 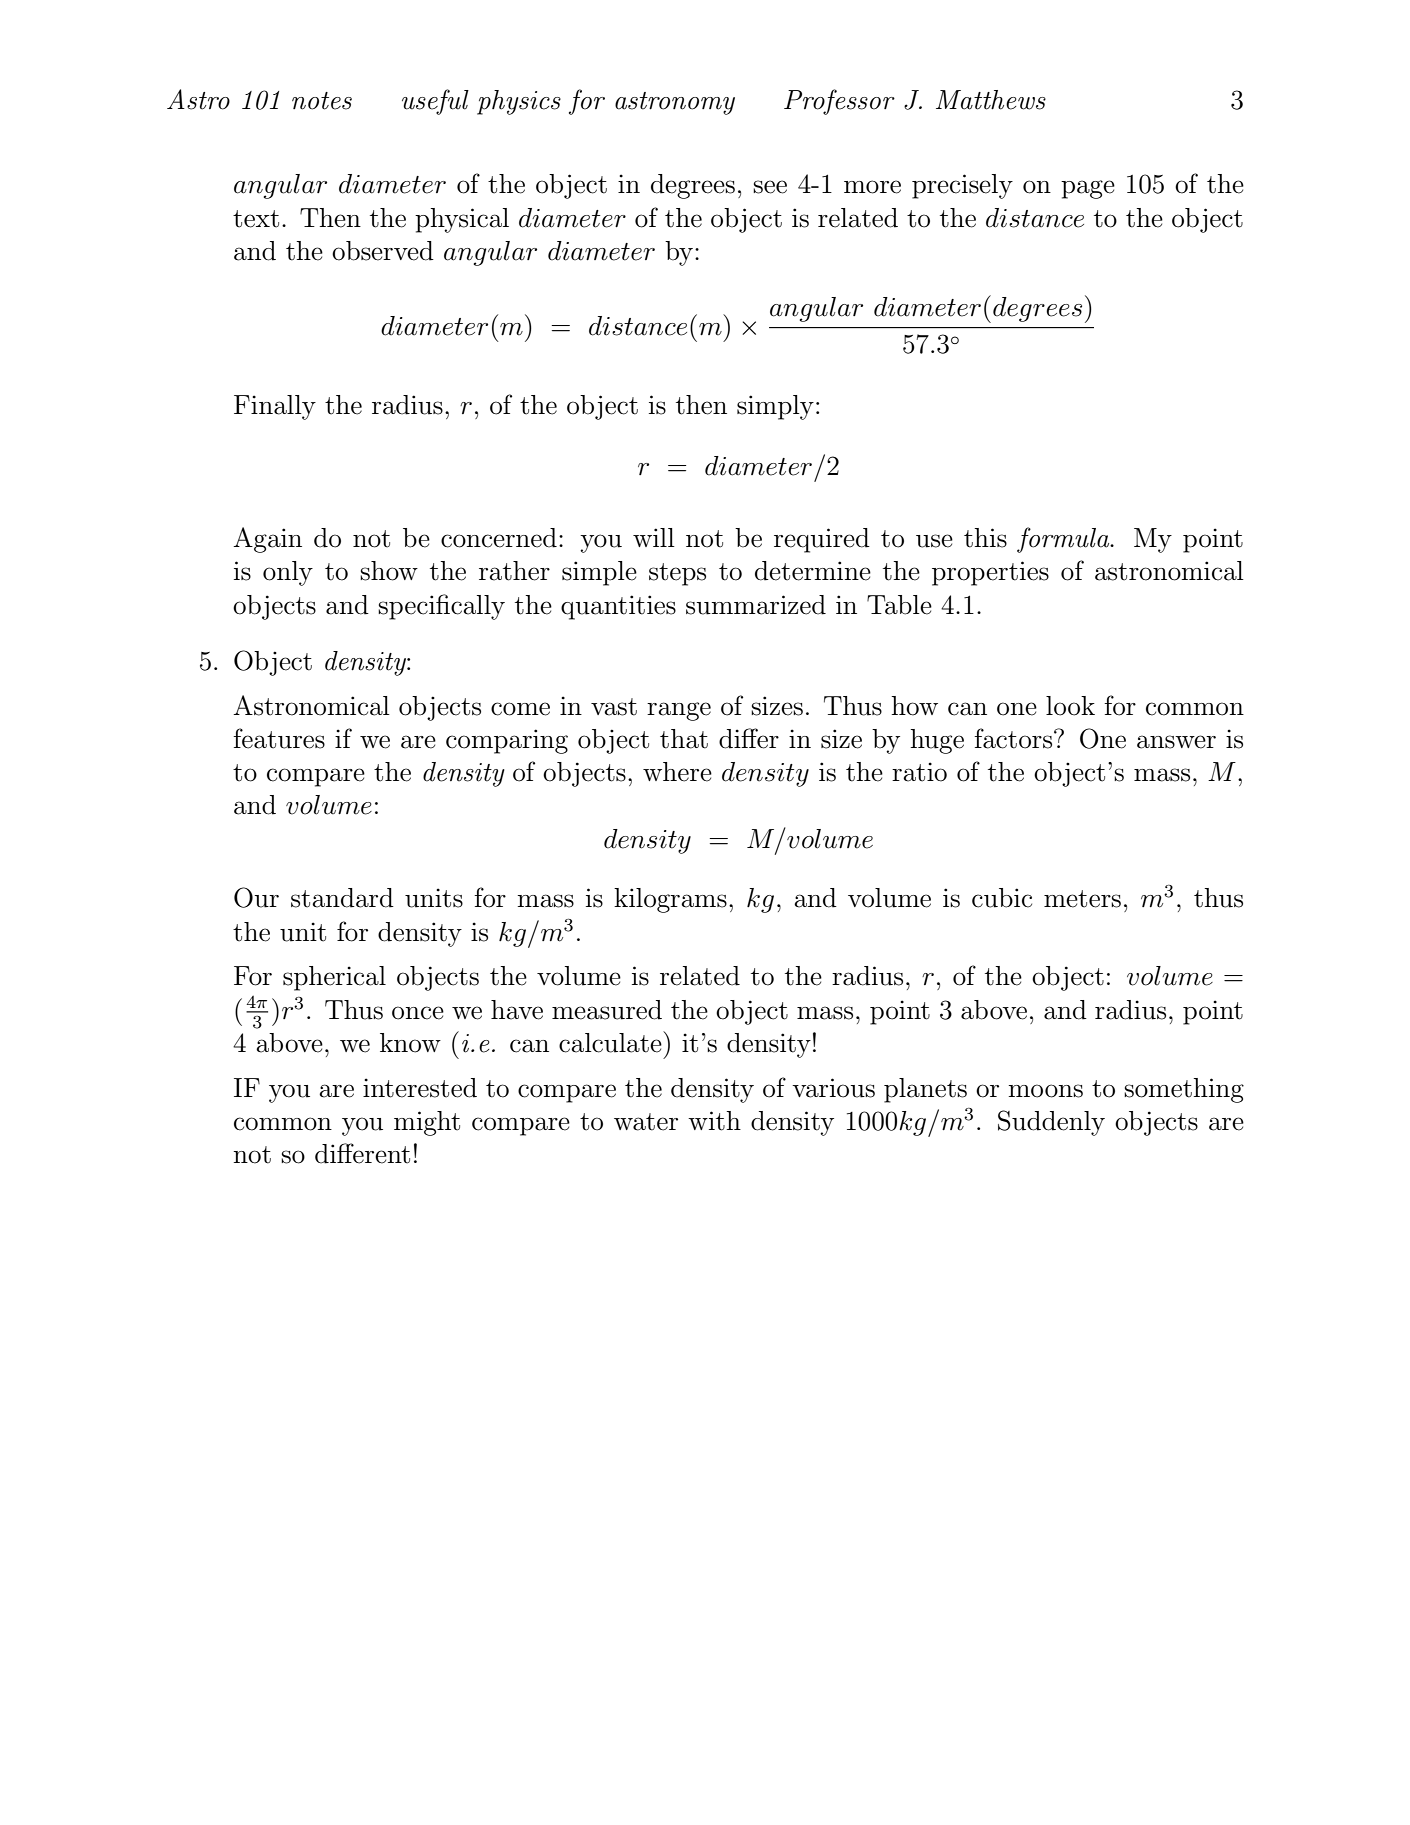 I want to click on meters, so click(x=1082, y=899).
